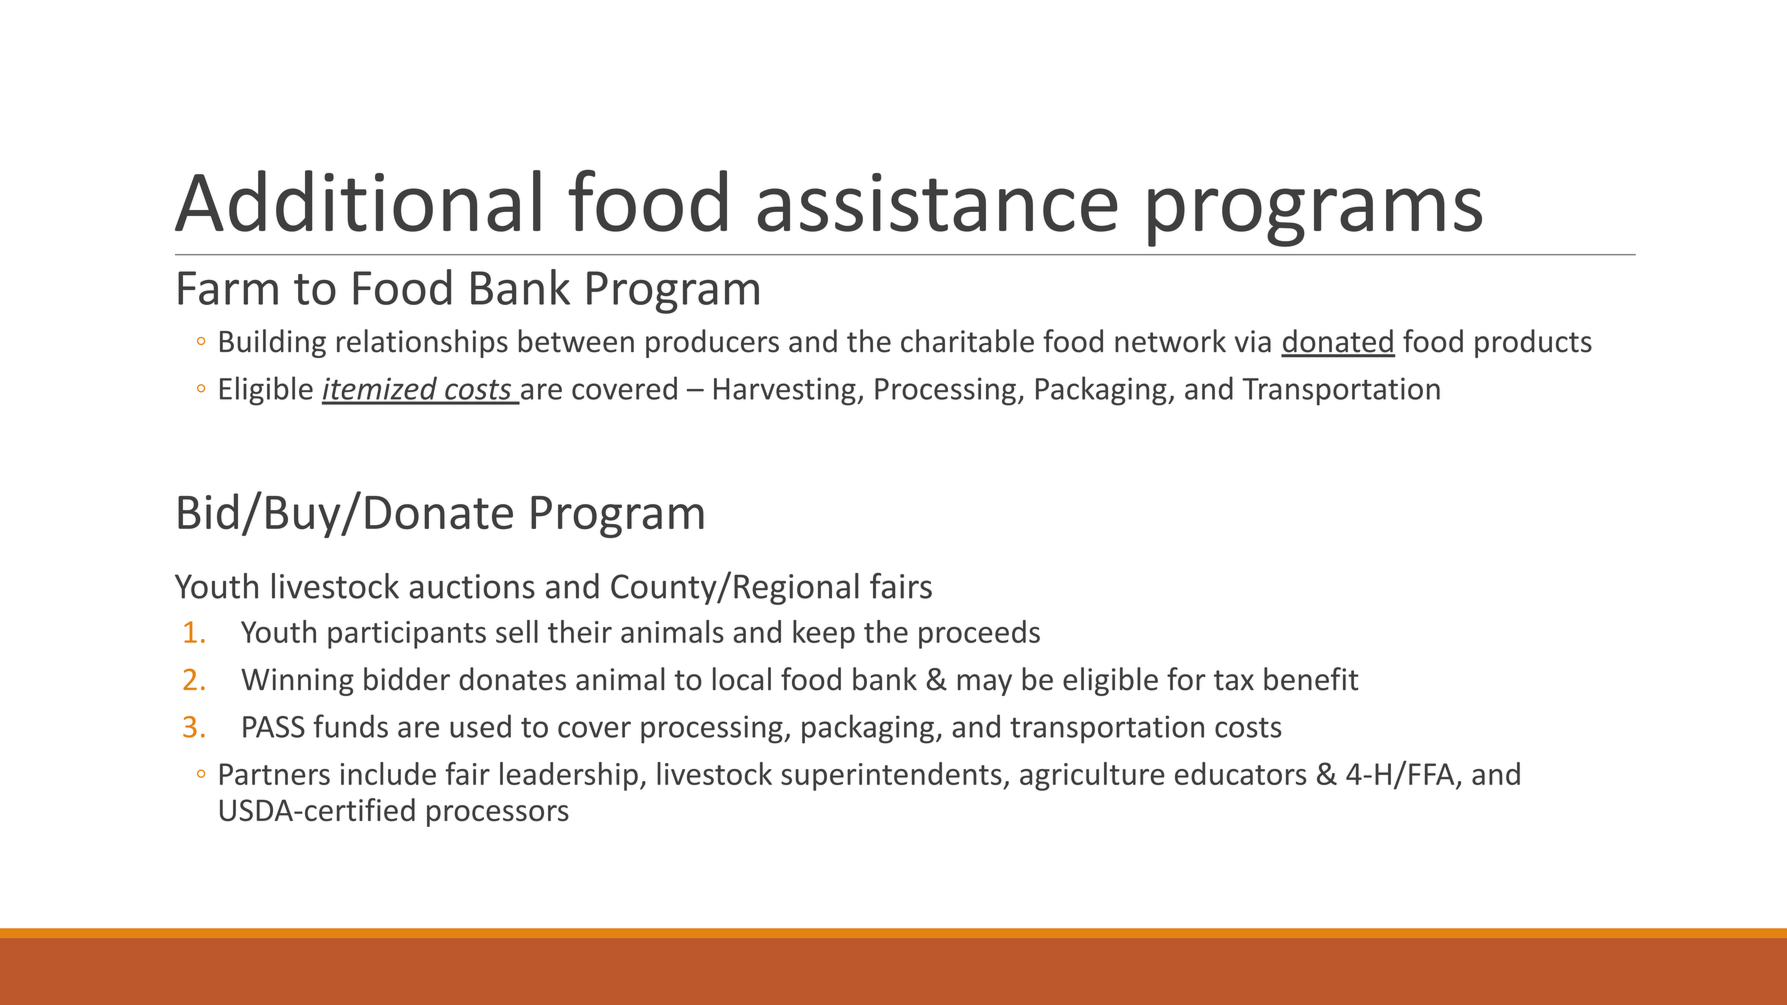 The height and width of the screenshot is (1005, 1787). I want to click on educators, so click(1241, 773).
